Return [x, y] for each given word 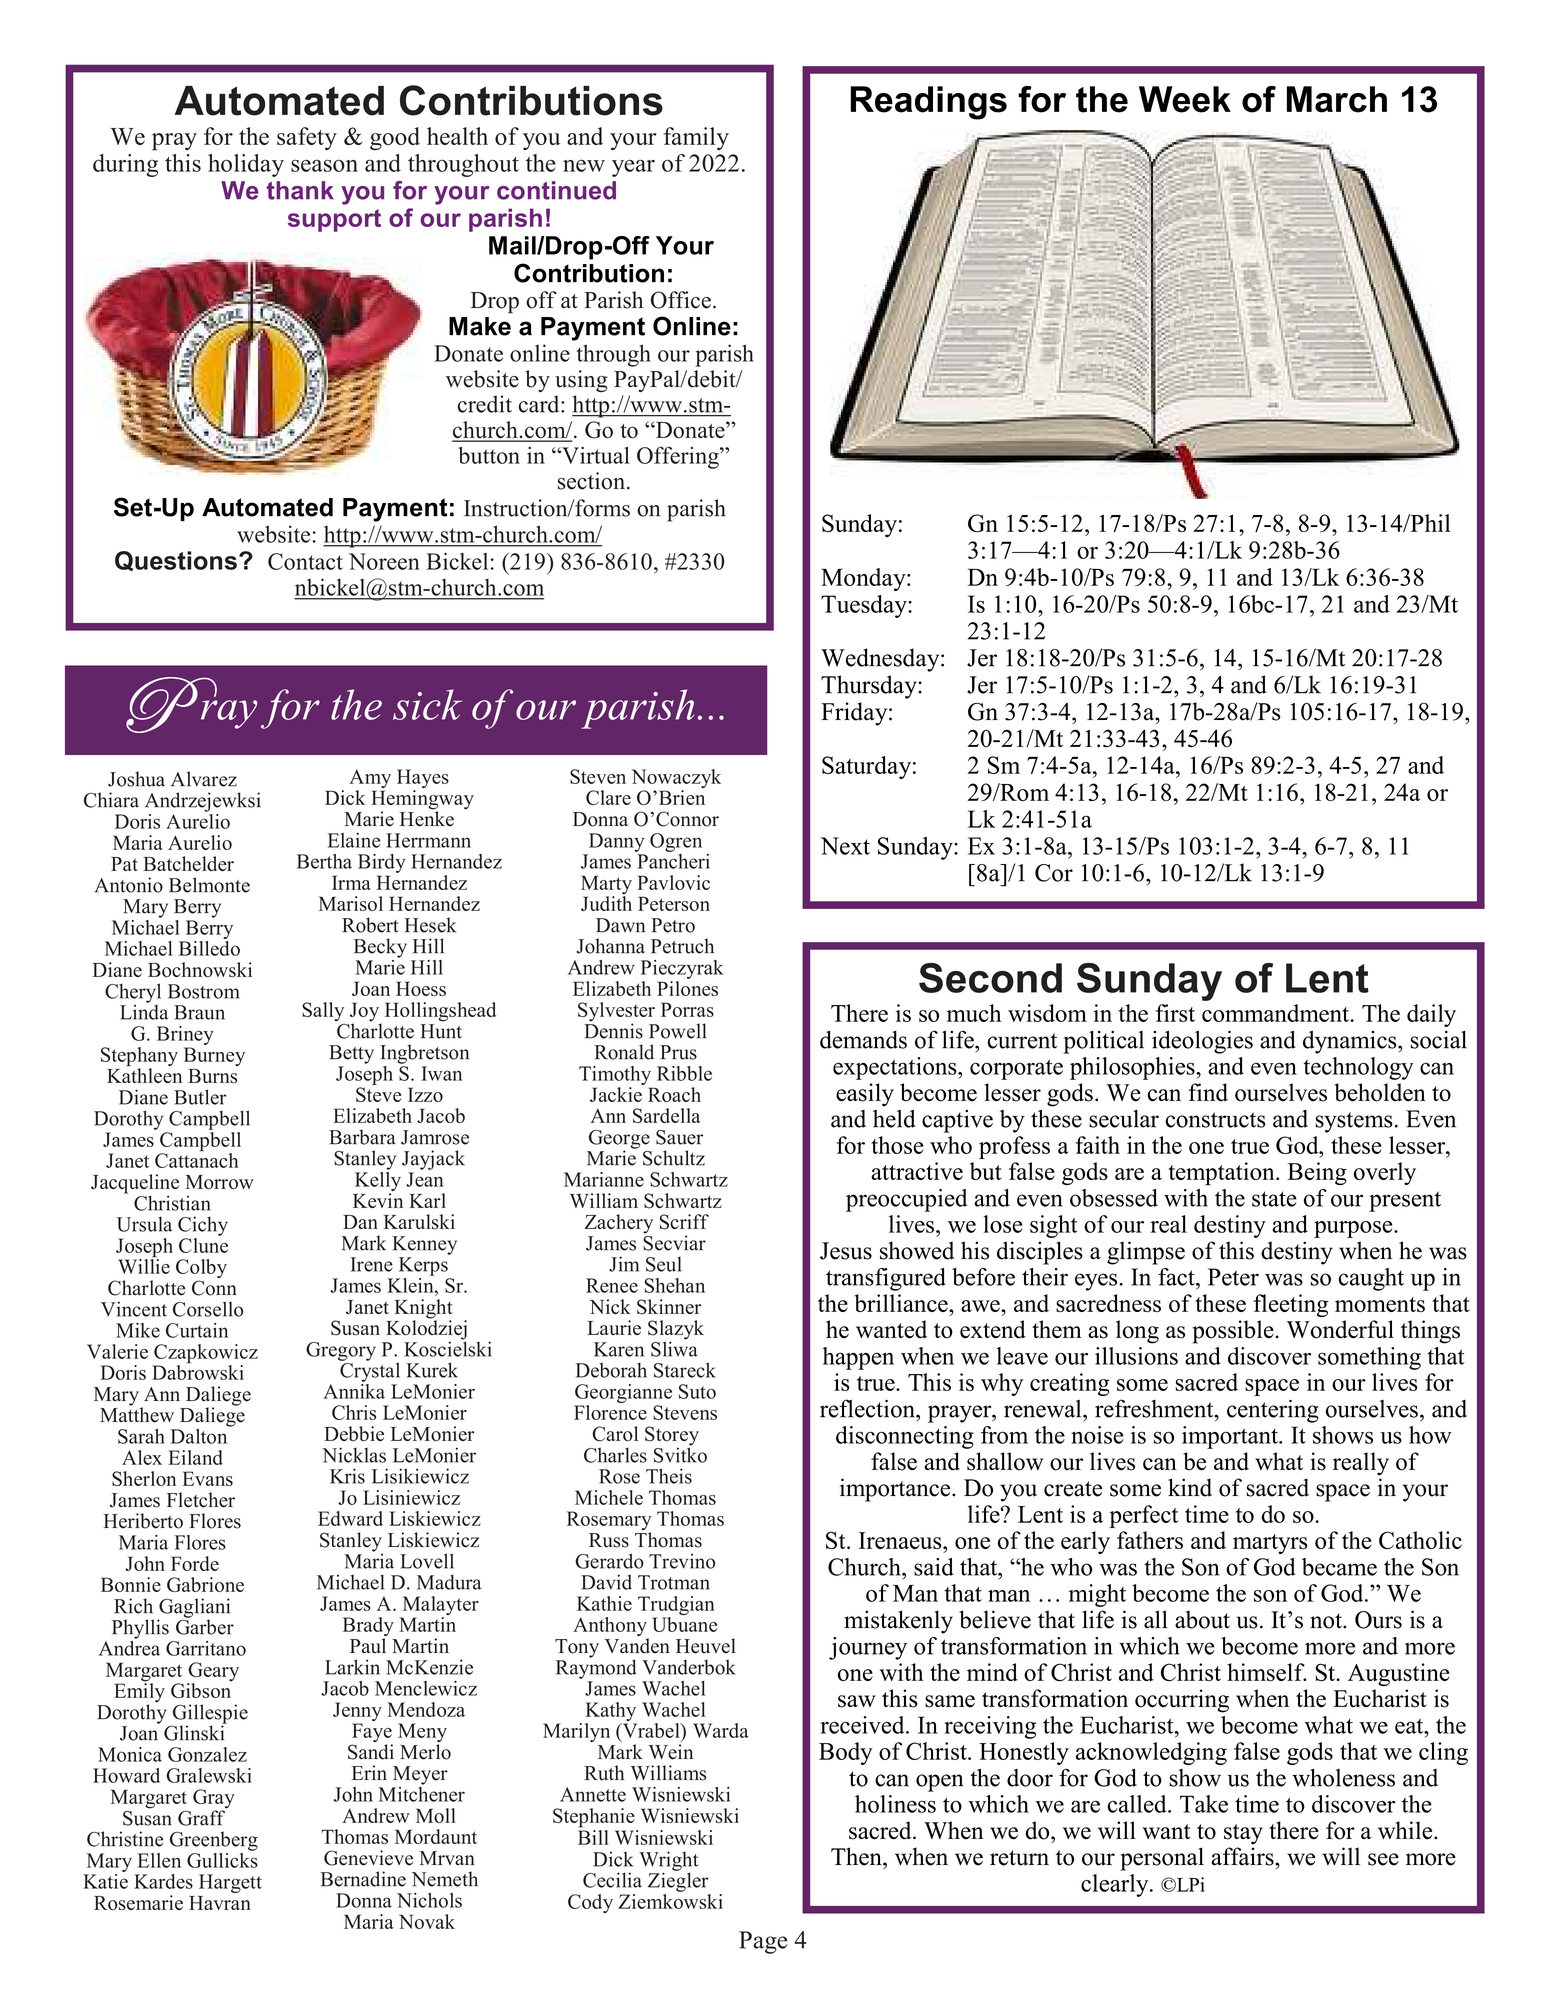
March [1337, 99]
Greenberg [214, 1841]
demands [863, 1040]
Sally [323, 1012]
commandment [1276, 1013]
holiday [246, 165]
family [696, 138]
